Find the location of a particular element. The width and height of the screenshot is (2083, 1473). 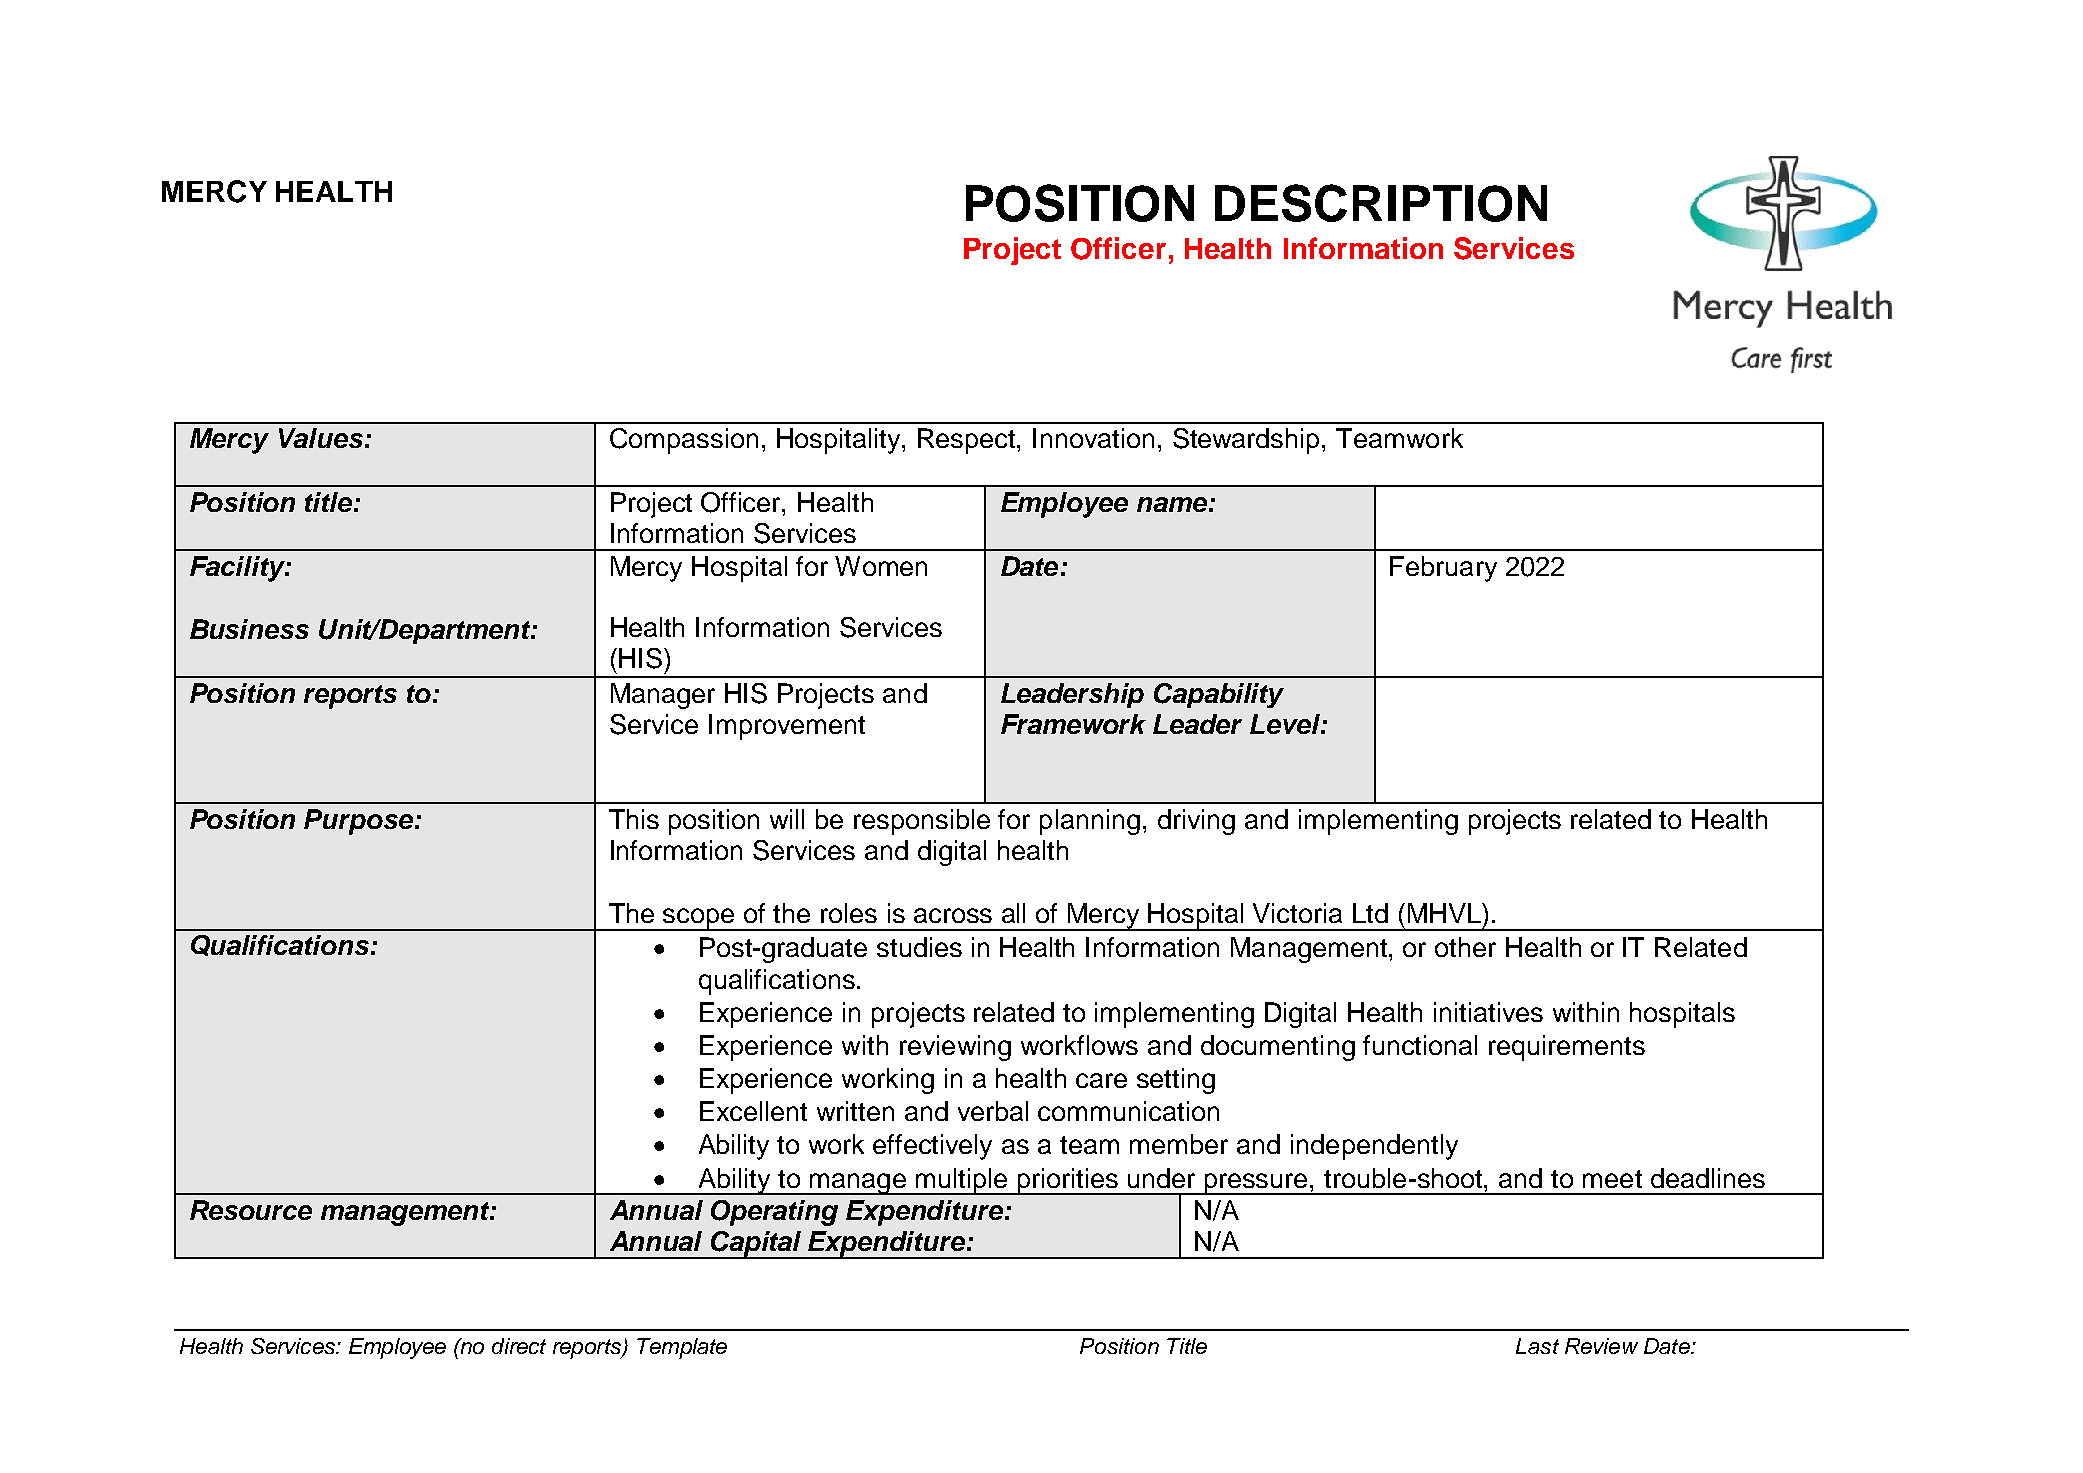

responsible is located at coordinates (922, 822).
